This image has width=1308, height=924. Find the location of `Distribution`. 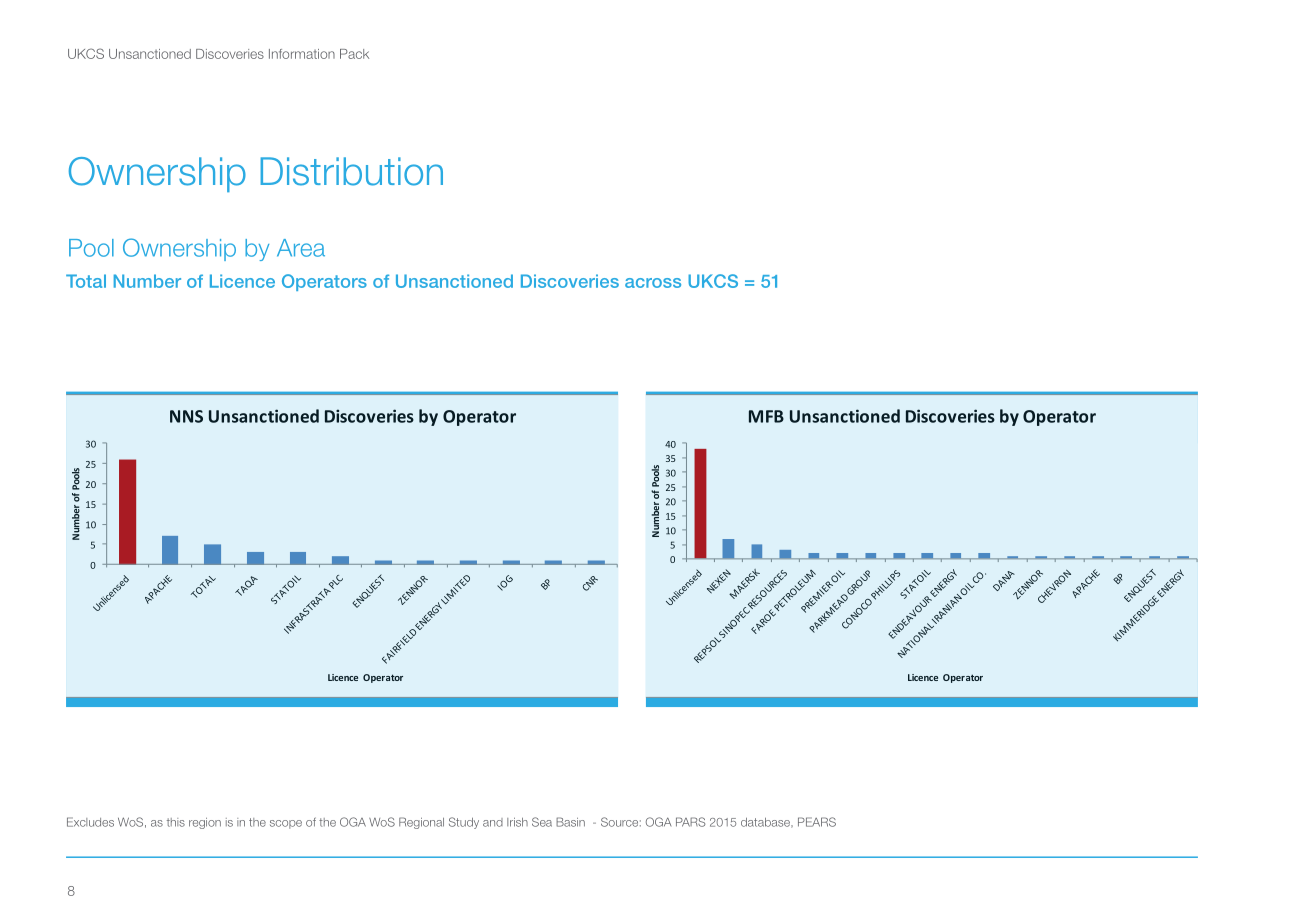

Distribution is located at coordinates (351, 171).
